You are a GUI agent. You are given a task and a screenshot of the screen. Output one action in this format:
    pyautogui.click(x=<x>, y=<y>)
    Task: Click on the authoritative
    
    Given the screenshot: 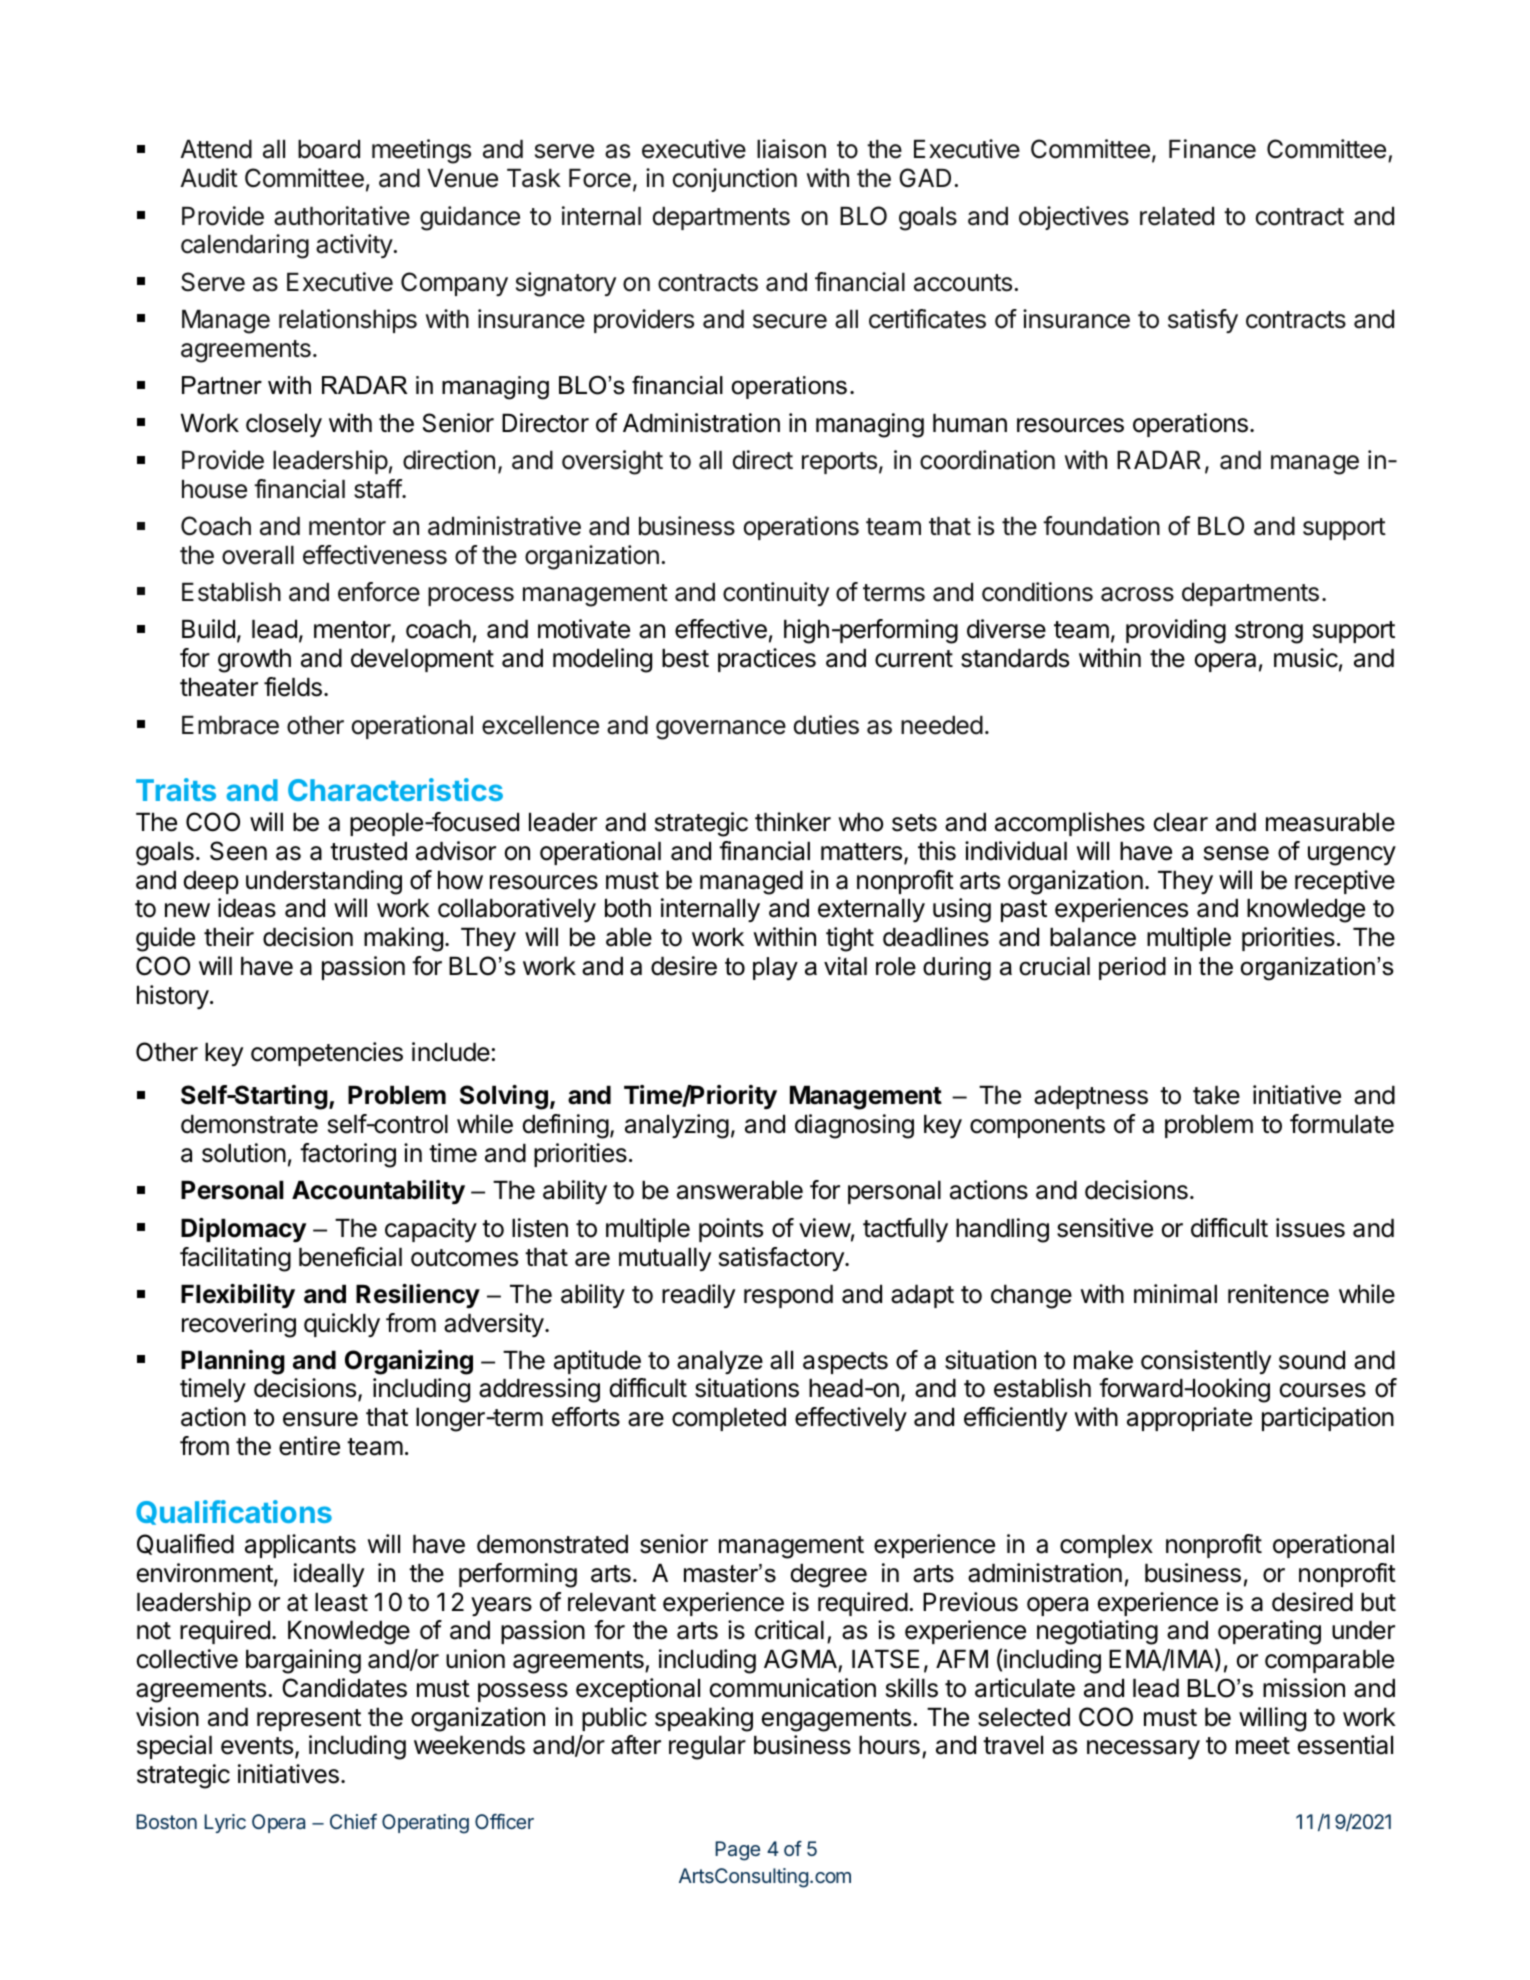 What is the action you would take?
    pyautogui.click(x=342, y=216)
